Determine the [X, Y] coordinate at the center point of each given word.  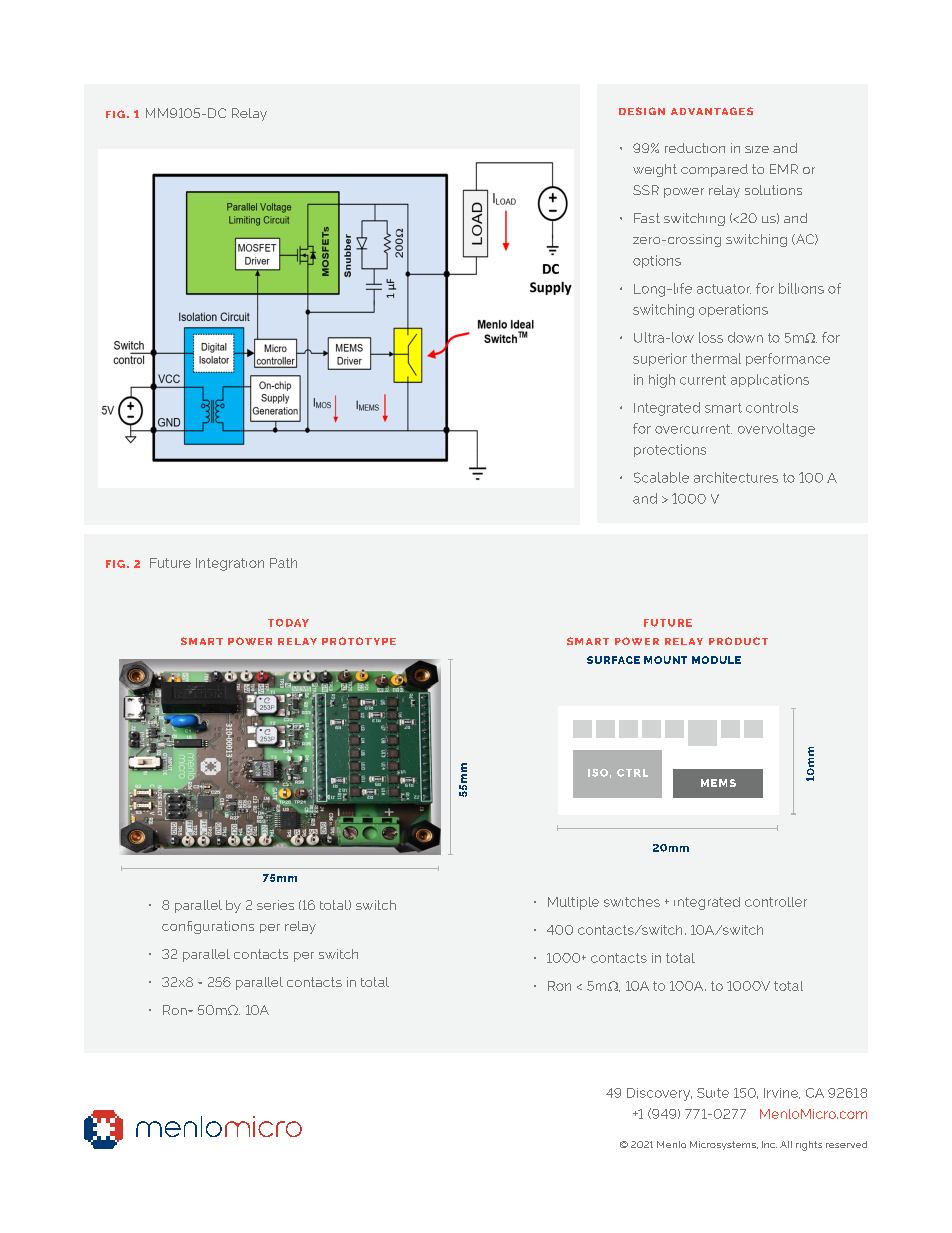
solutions [773, 190]
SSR [646, 190]
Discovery [659, 1094]
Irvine [782, 1093]
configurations [208, 927]
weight [655, 170]
